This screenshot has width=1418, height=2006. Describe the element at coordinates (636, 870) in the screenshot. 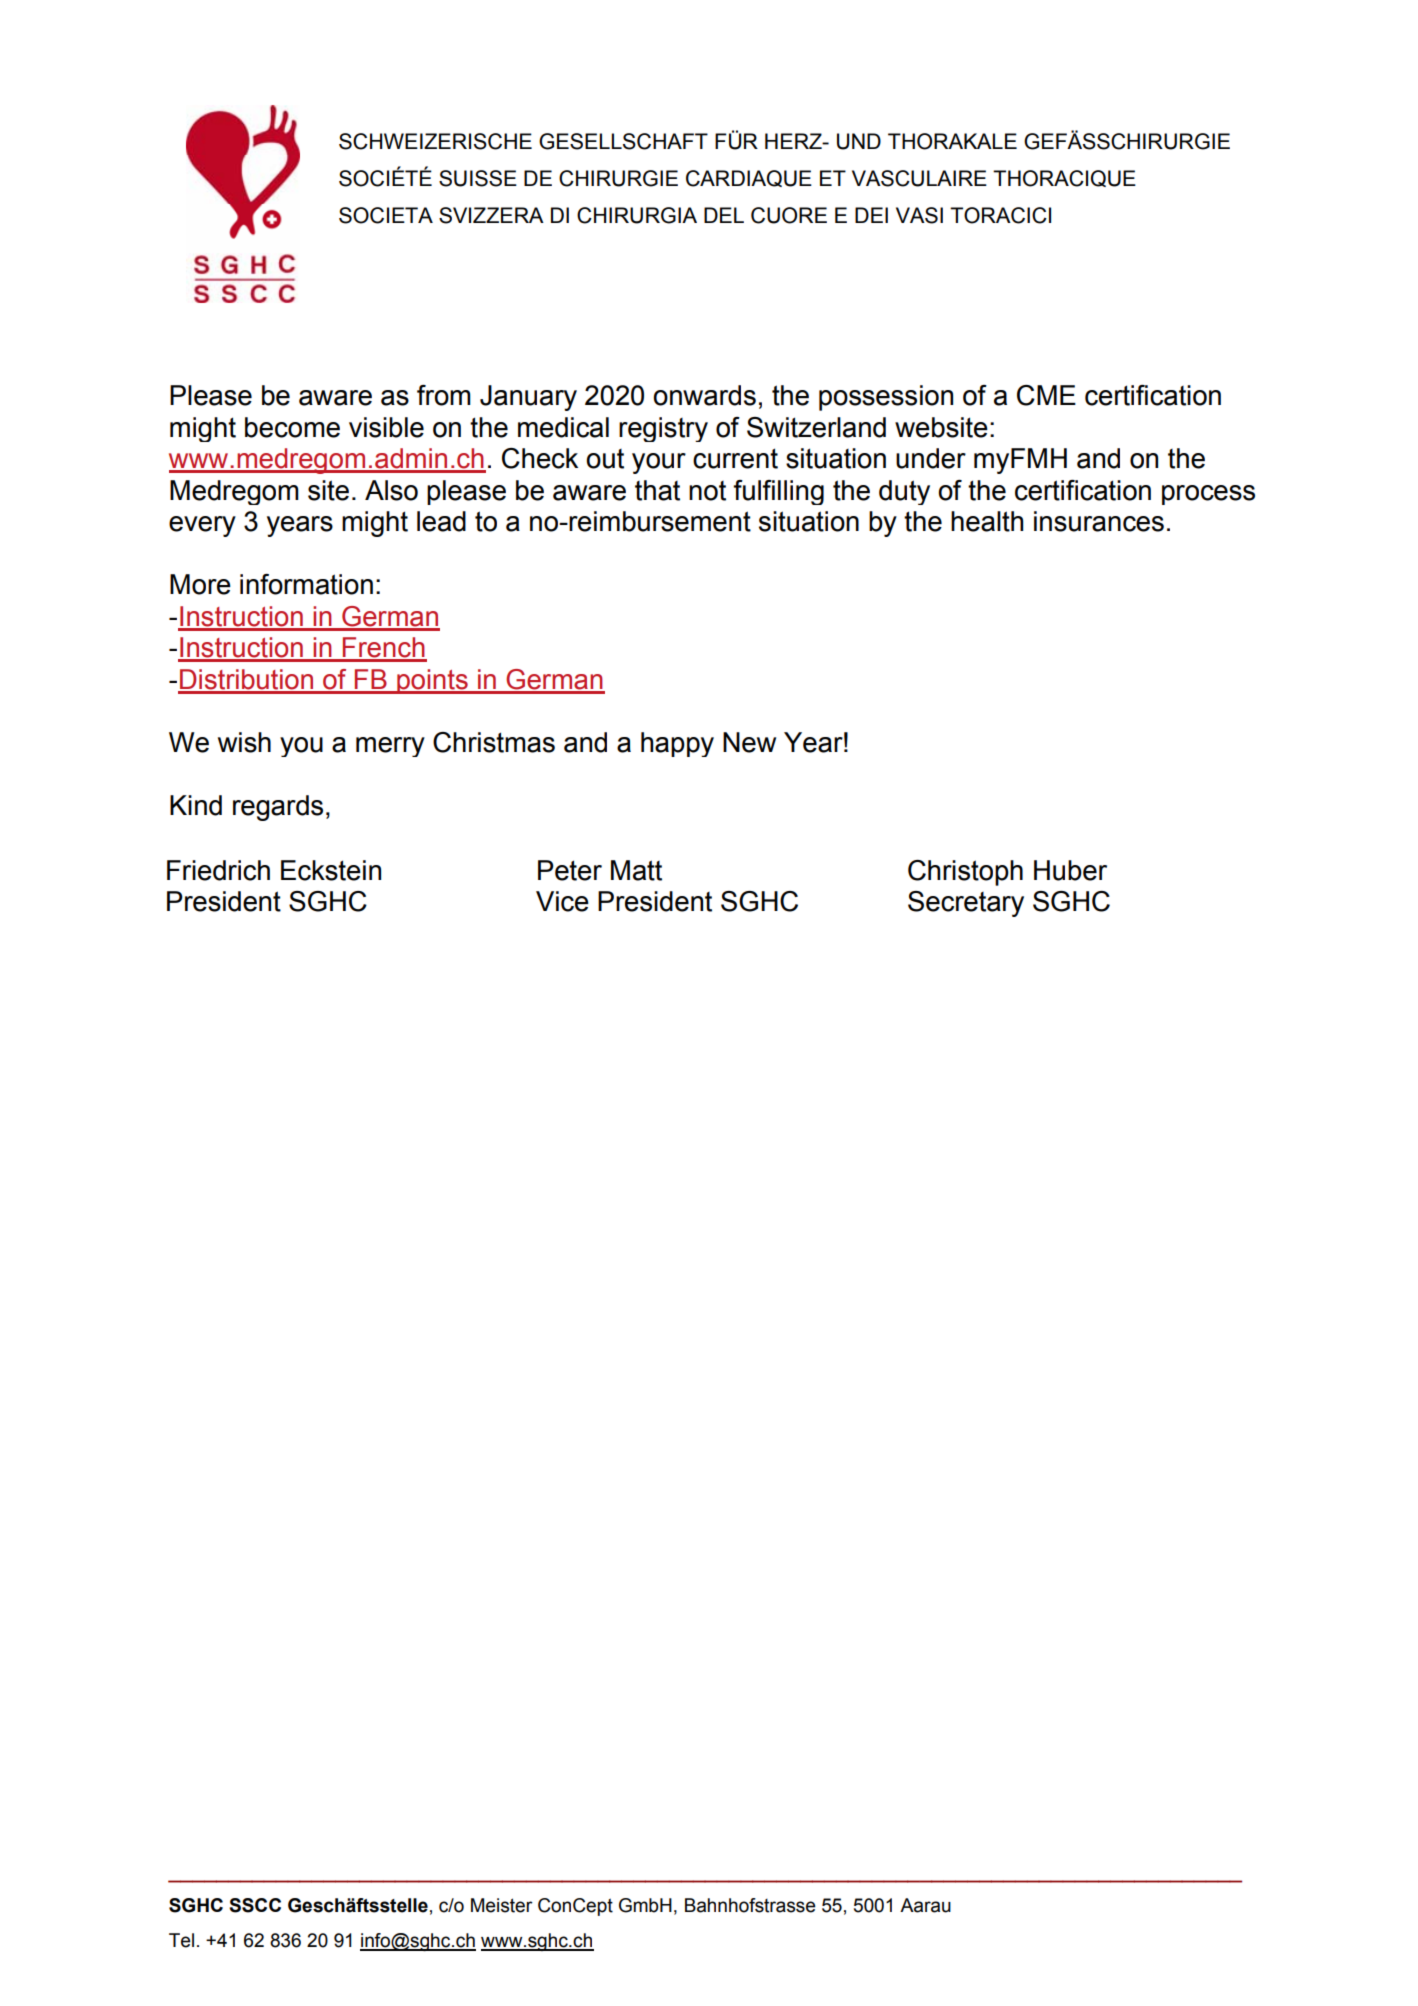

I see `Matt` at that location.
